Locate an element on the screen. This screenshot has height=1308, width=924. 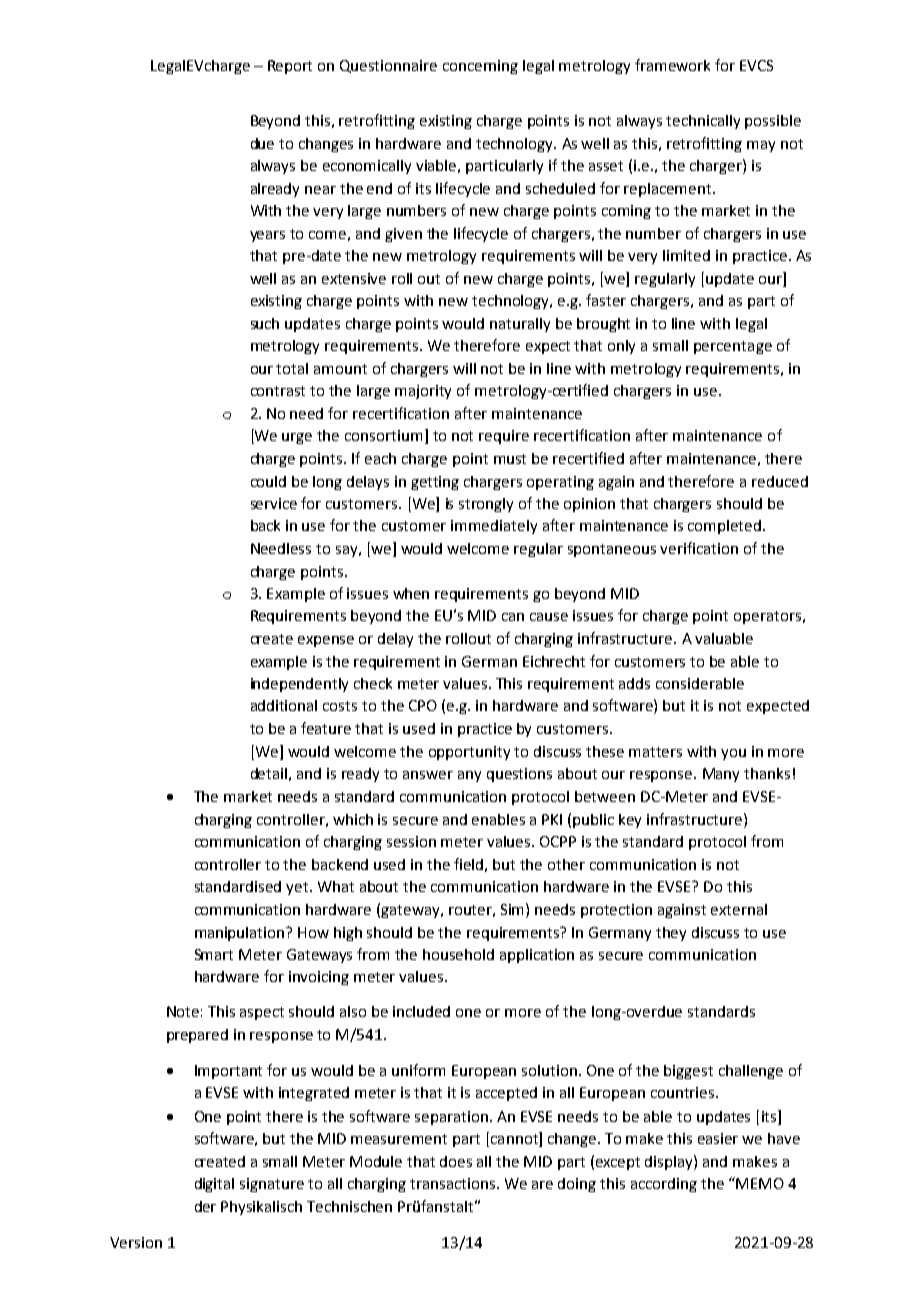
technically is located at coordinates (703, 122).
